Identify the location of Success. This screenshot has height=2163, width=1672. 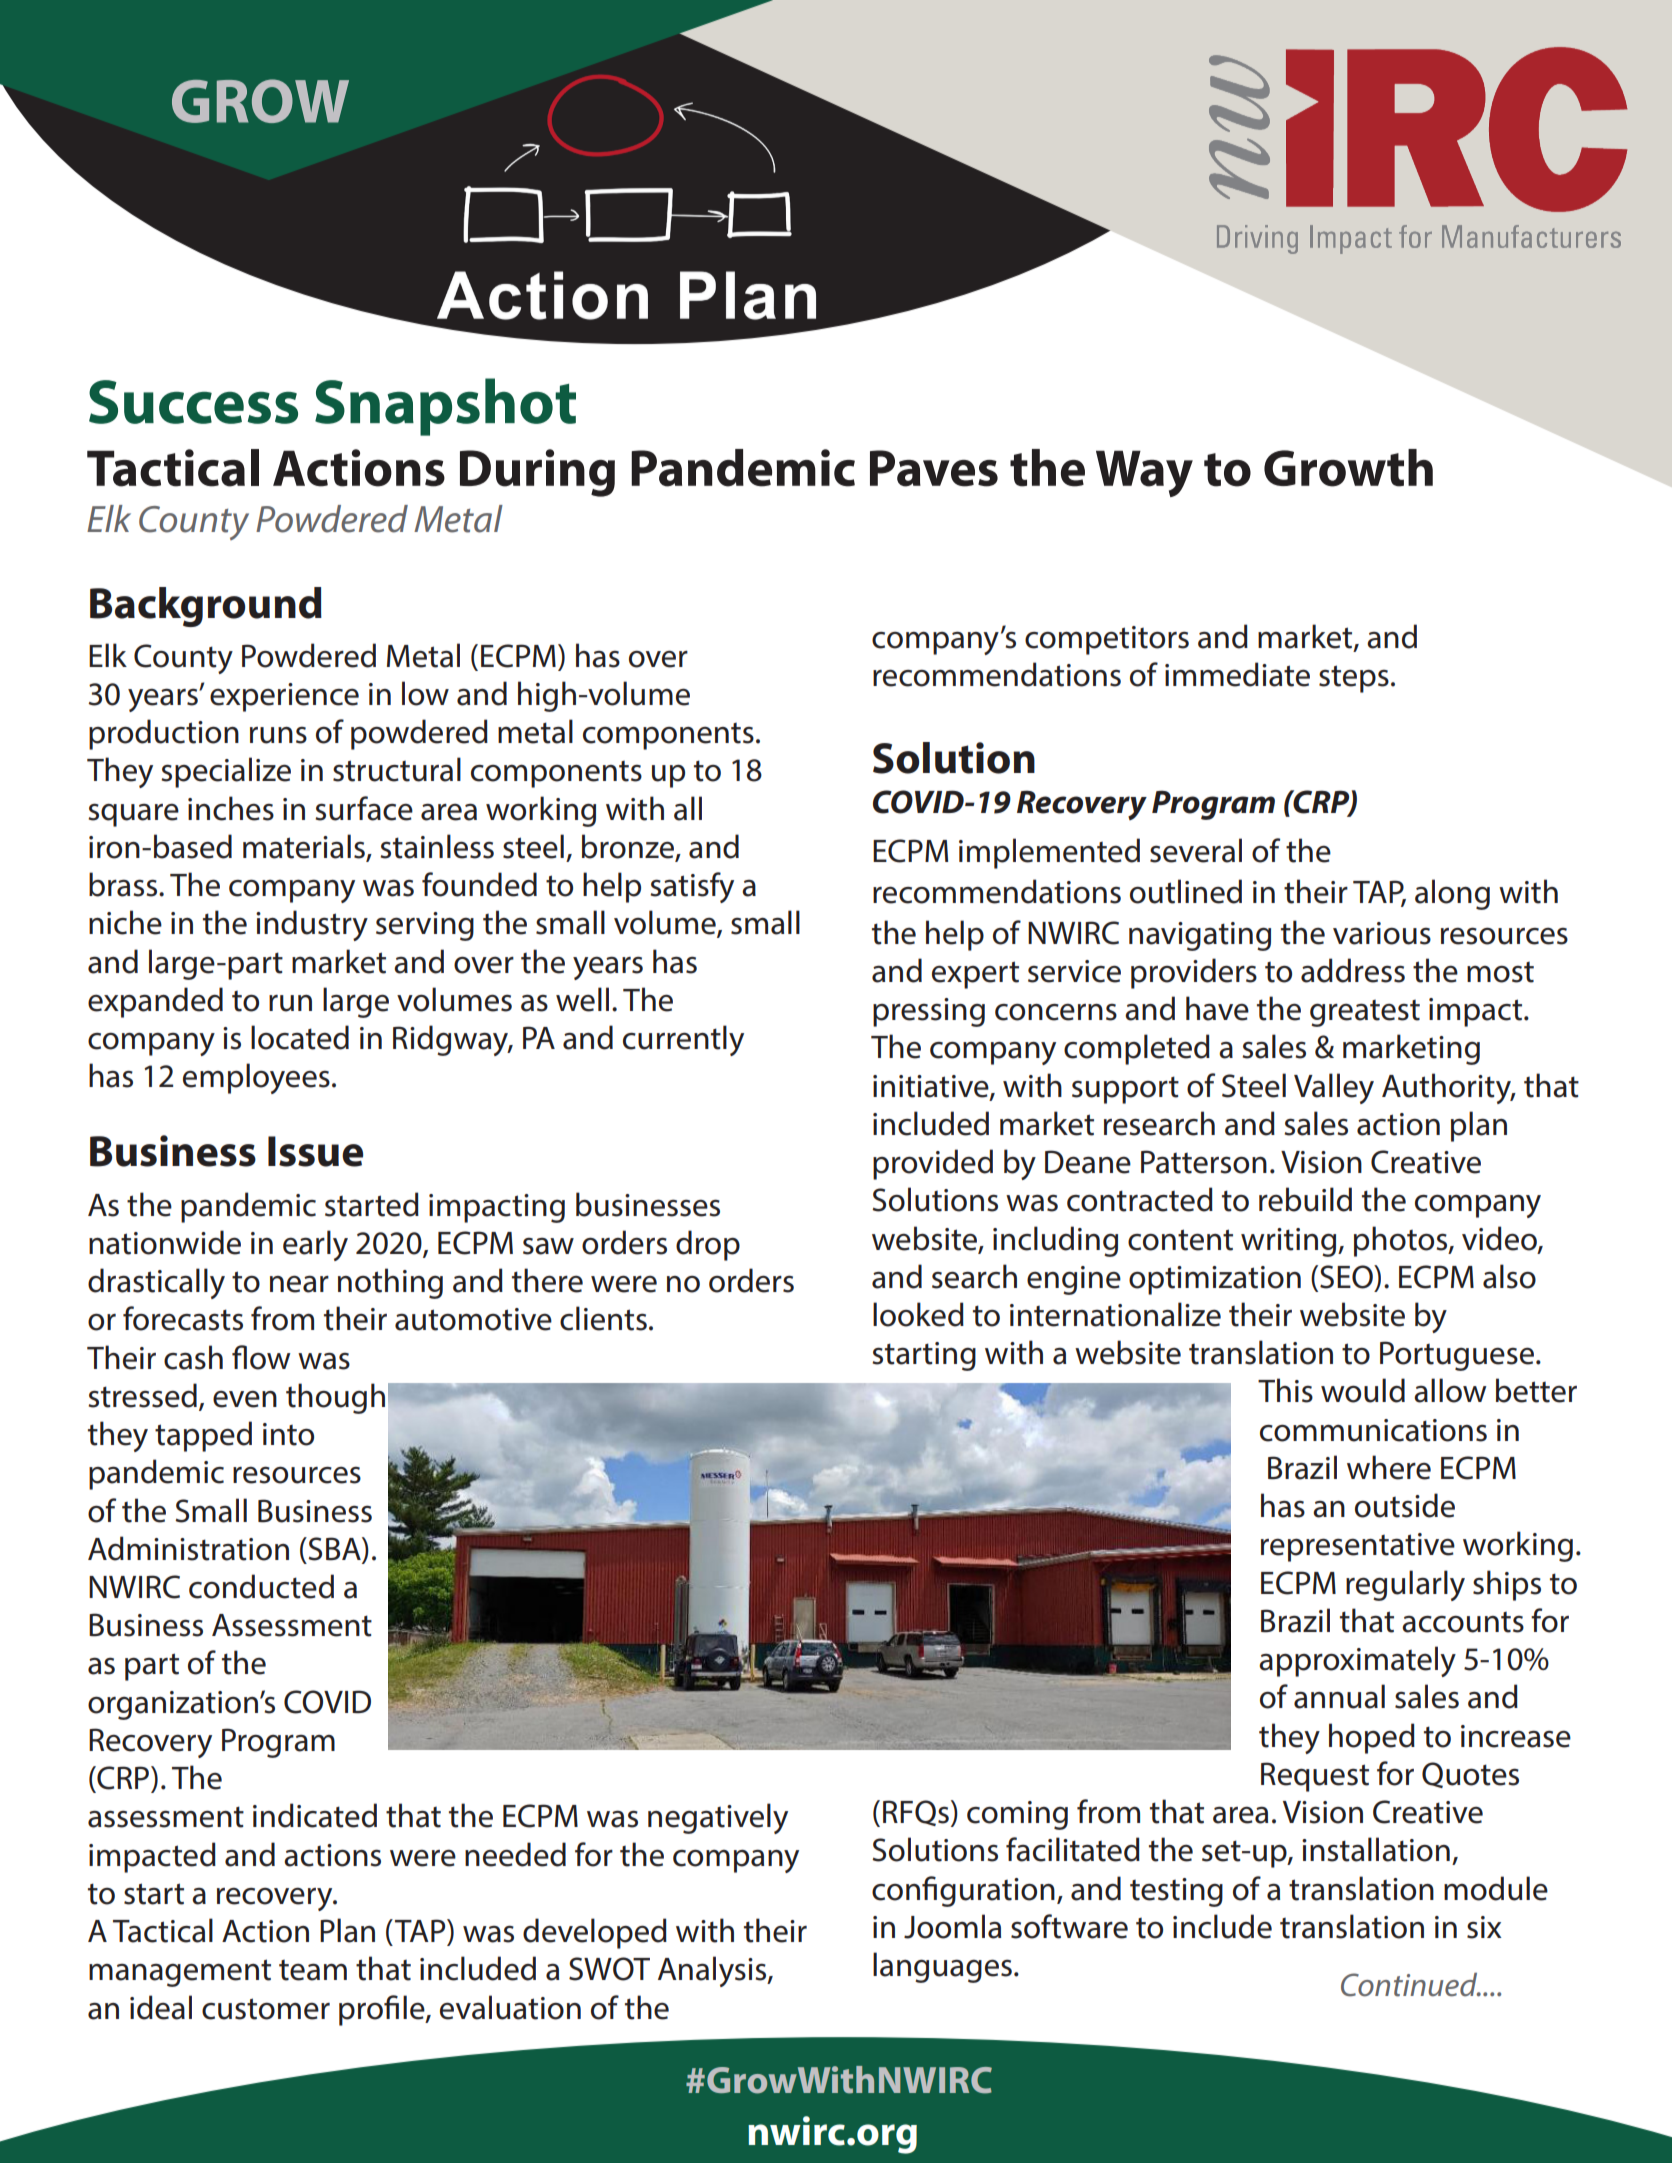
(193, 402).
